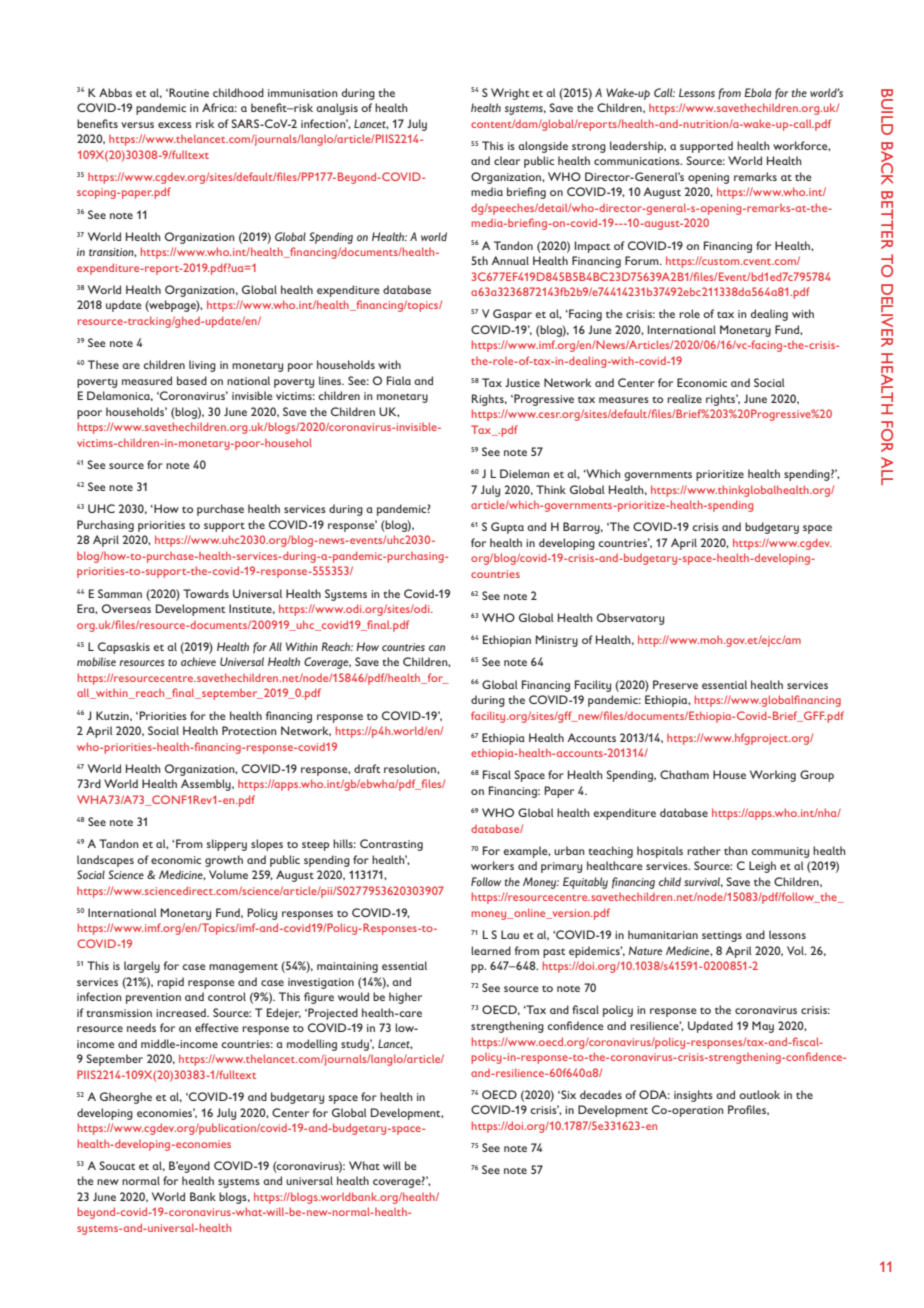 This image has height=1308, width=924. I want to click on effective, so click(217, 1027).
